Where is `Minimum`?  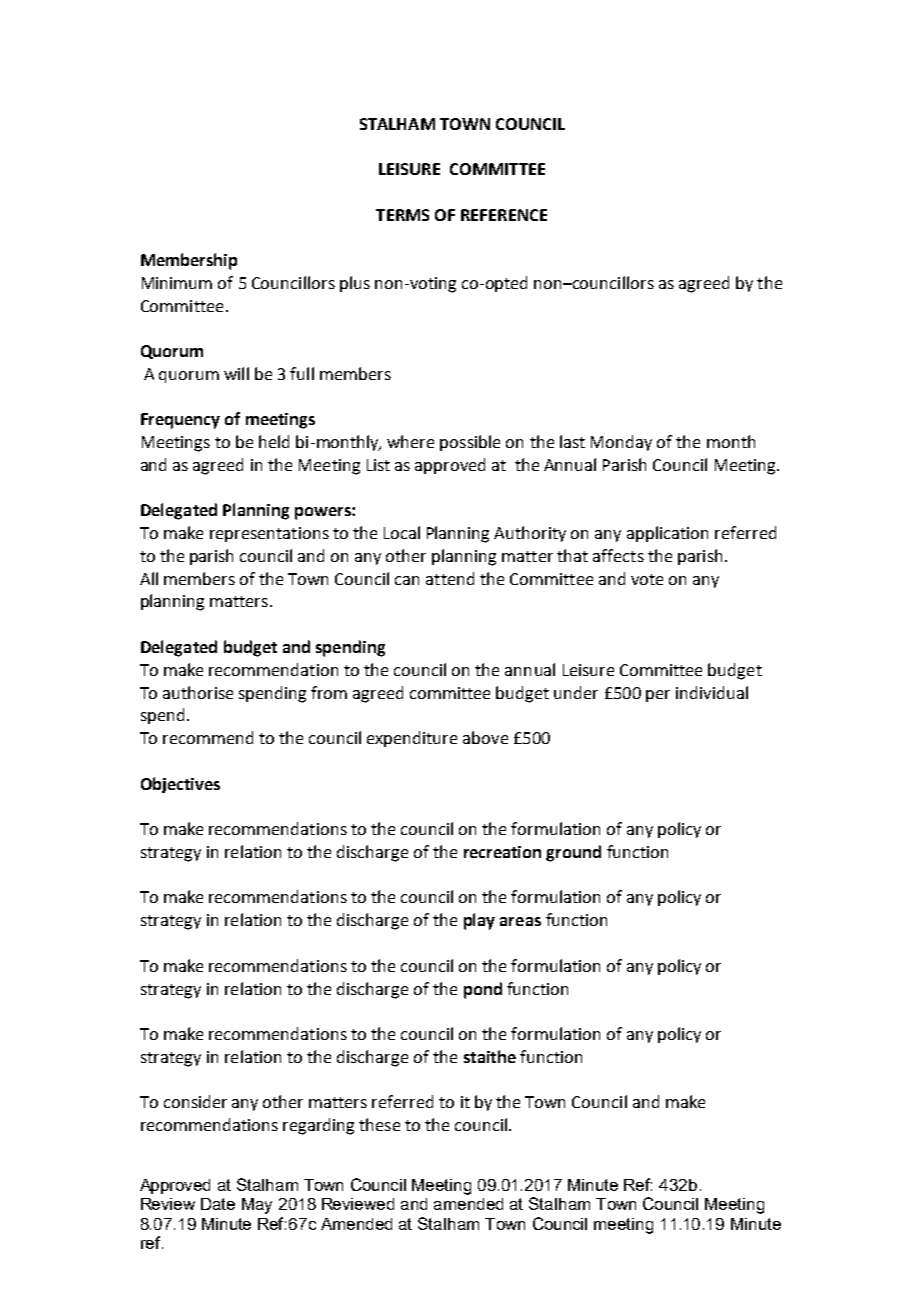
Minimum is located at coordinates (177, 283).
